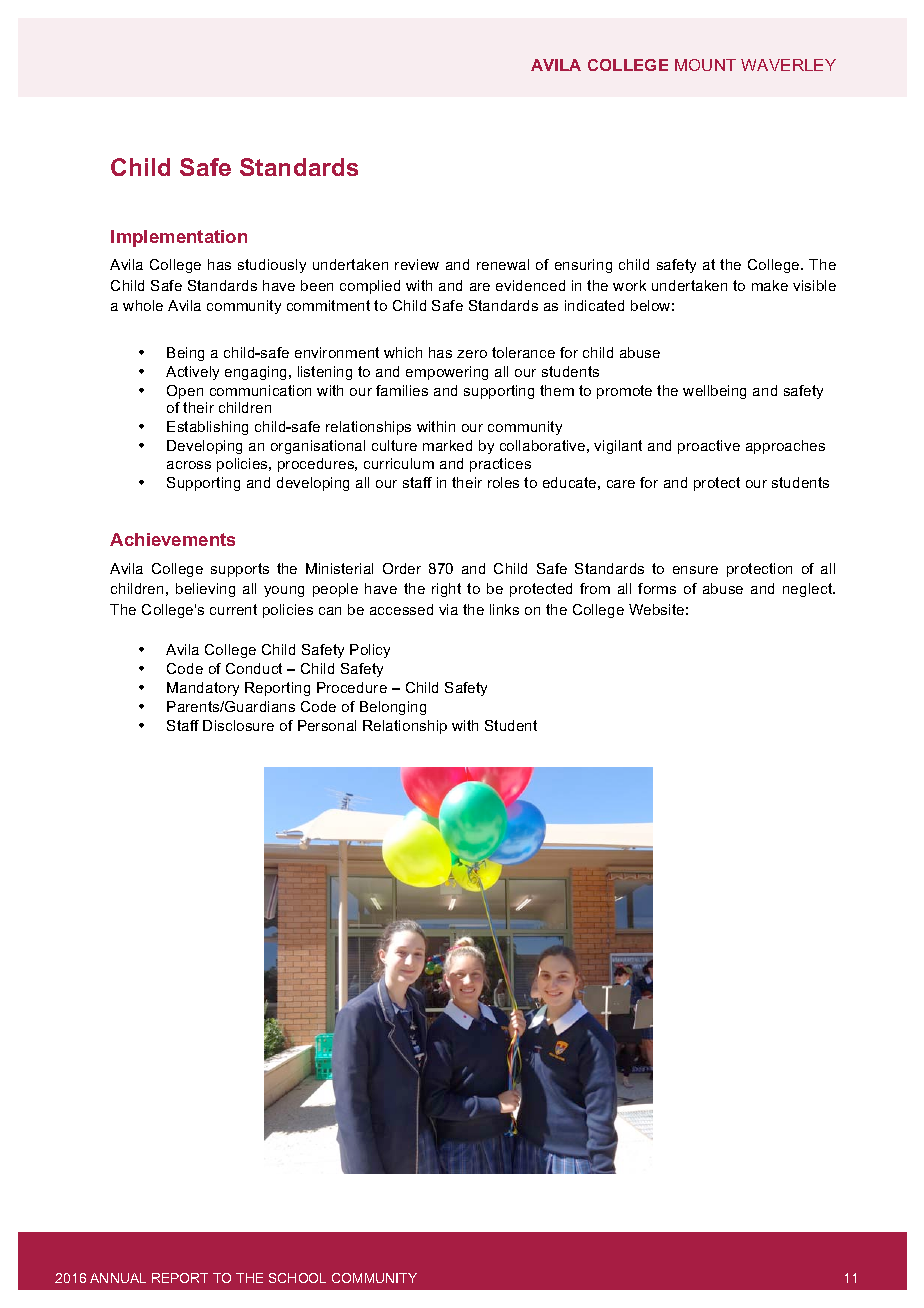  What do you see at coordinates (327, 725) in the image?
I see `Personal` at bounding box center [327, 725].
